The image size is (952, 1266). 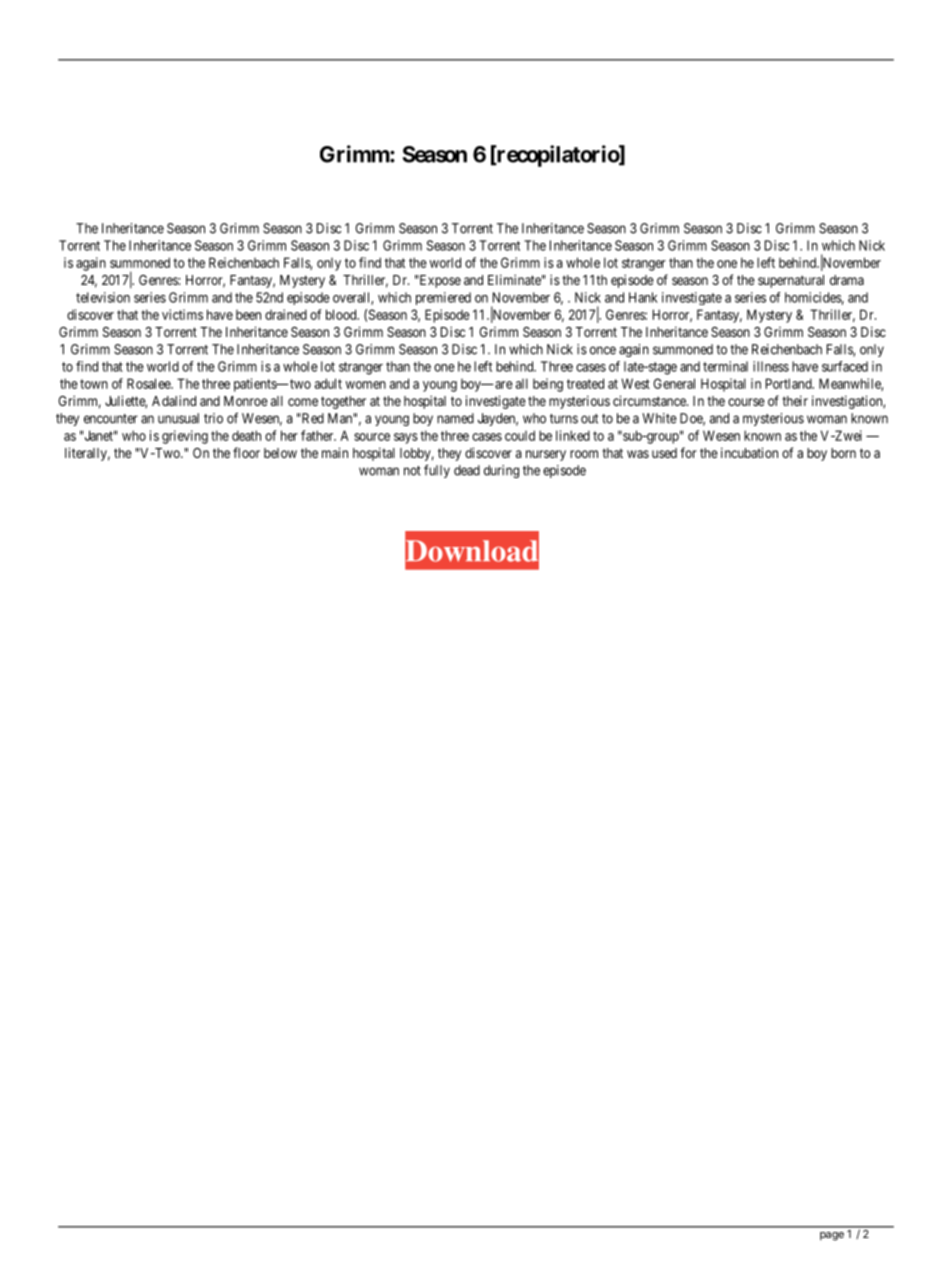 I want to click on incubation, so click(x=749, y=452).
